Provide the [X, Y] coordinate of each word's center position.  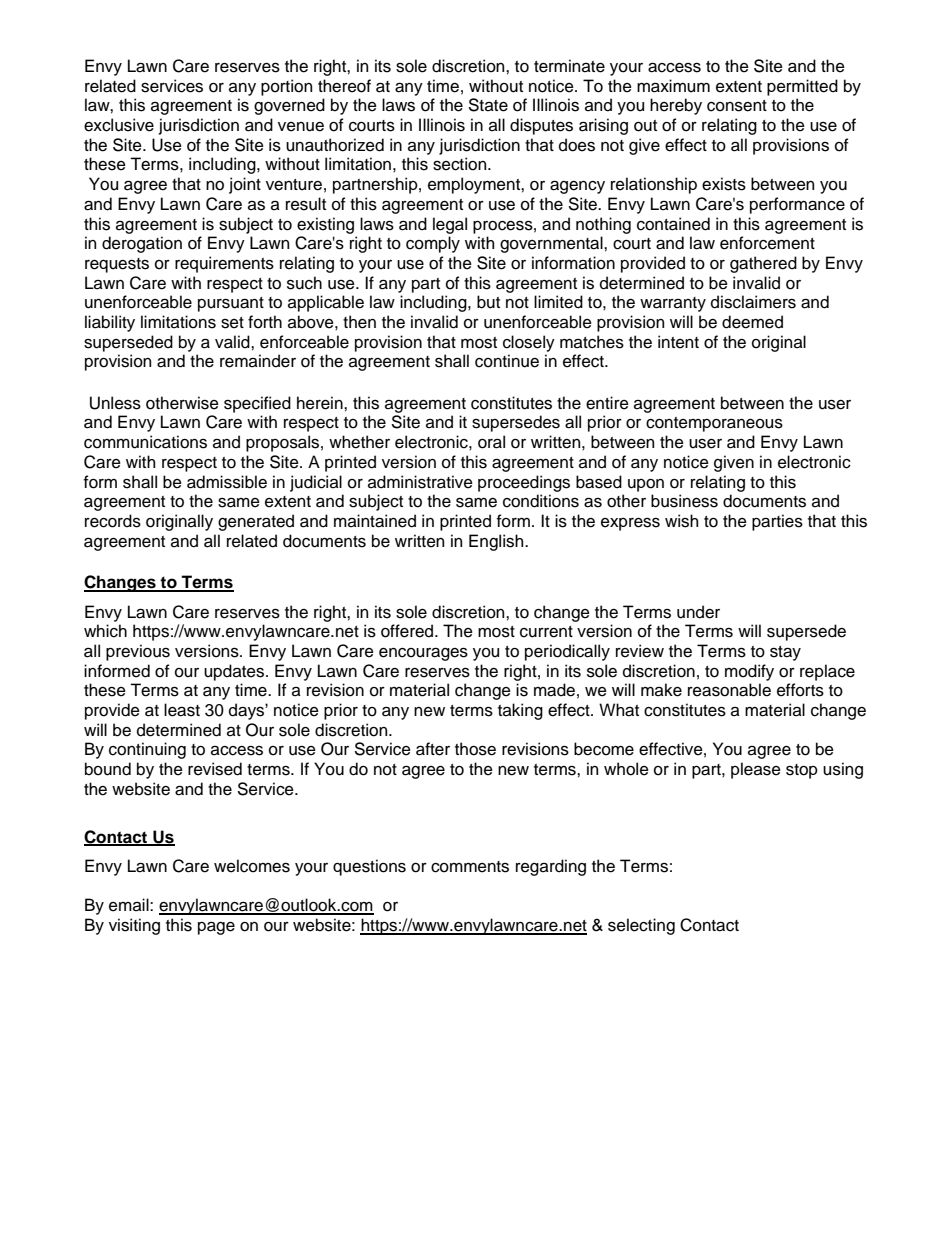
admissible [227, 482]
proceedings [524, 483]
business [684, 501]
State [488, 105]
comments [470, 867]
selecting [641, 926]
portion [286, 87]
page [216, 928]
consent [737, 106]
